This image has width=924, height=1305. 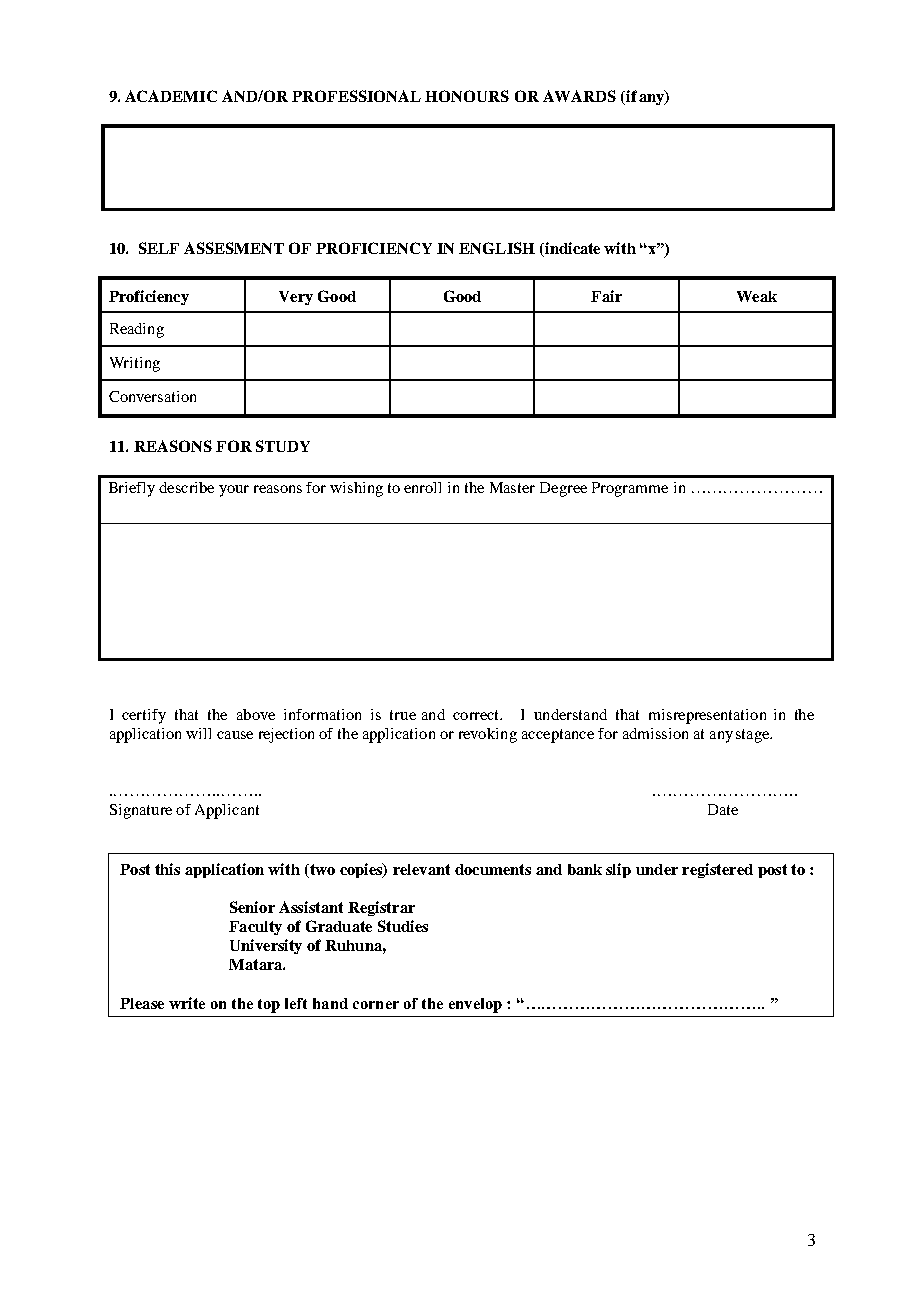 I want to click on envelop, so click(x=475, y=1005).
